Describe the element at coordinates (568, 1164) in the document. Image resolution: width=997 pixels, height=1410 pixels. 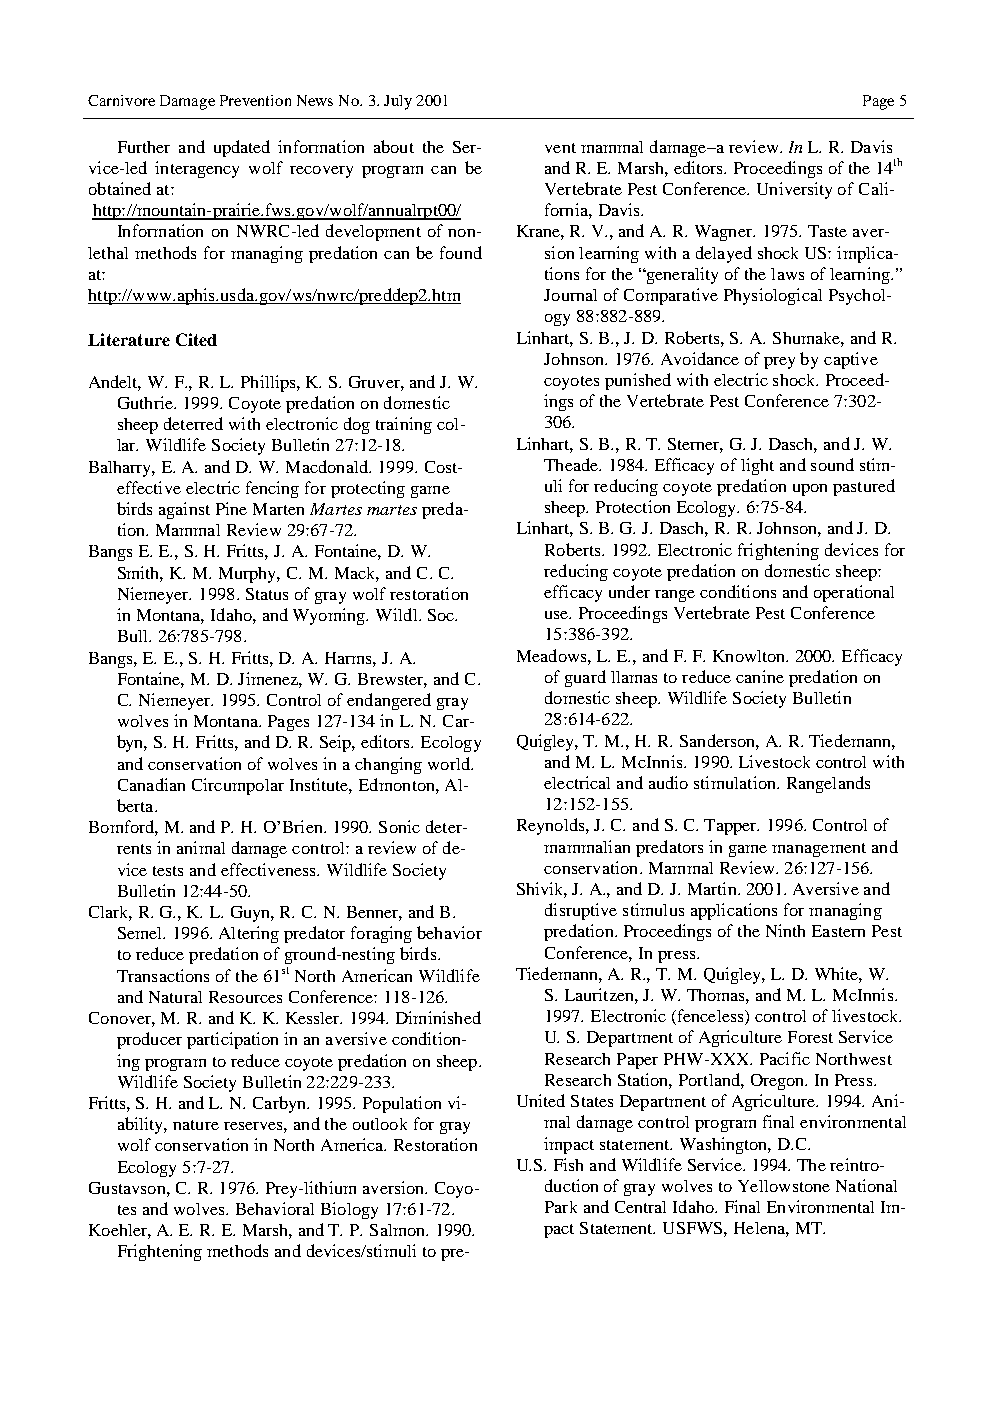
I see `Fish` at that location.
